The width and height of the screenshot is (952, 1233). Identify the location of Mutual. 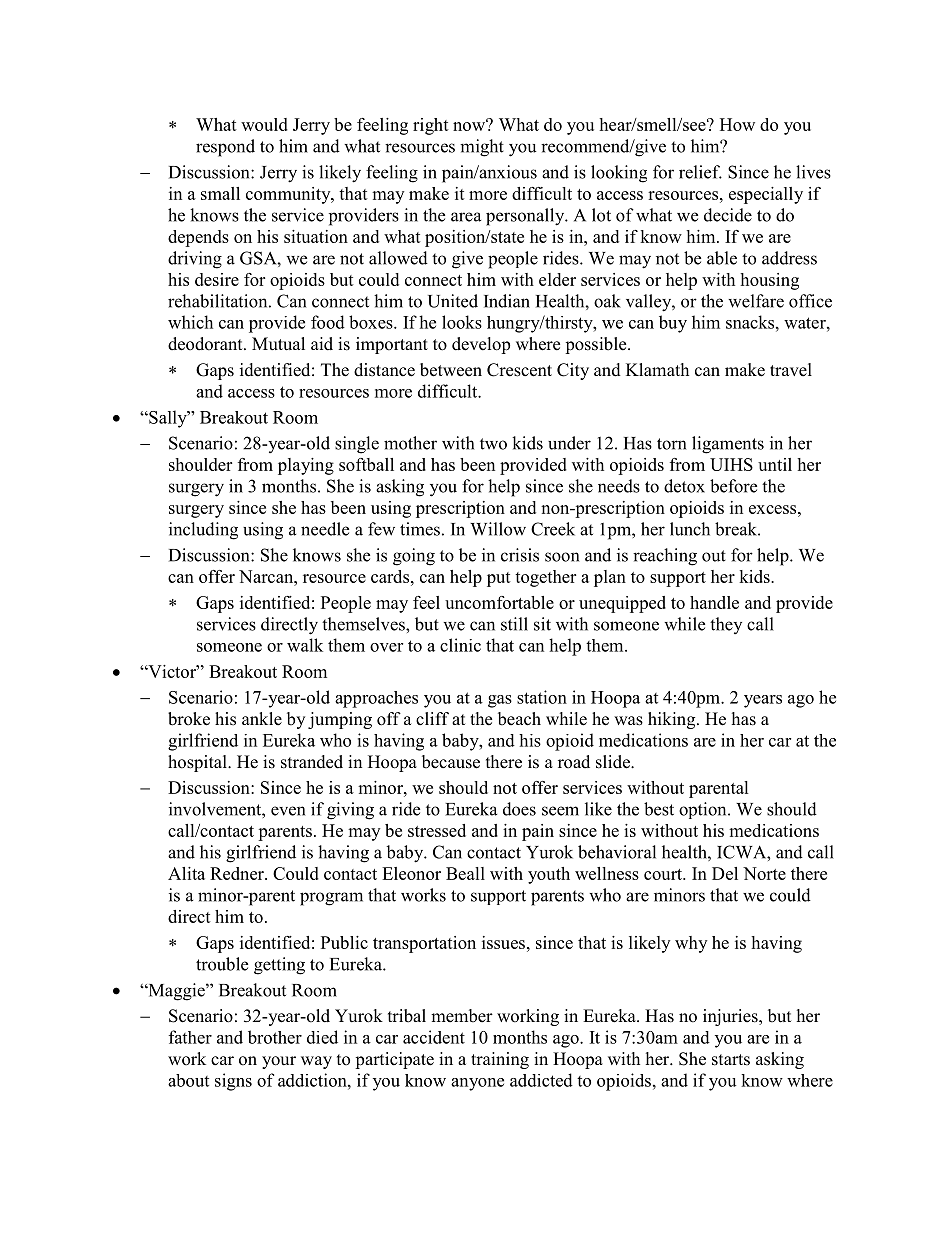
(278, 344).
